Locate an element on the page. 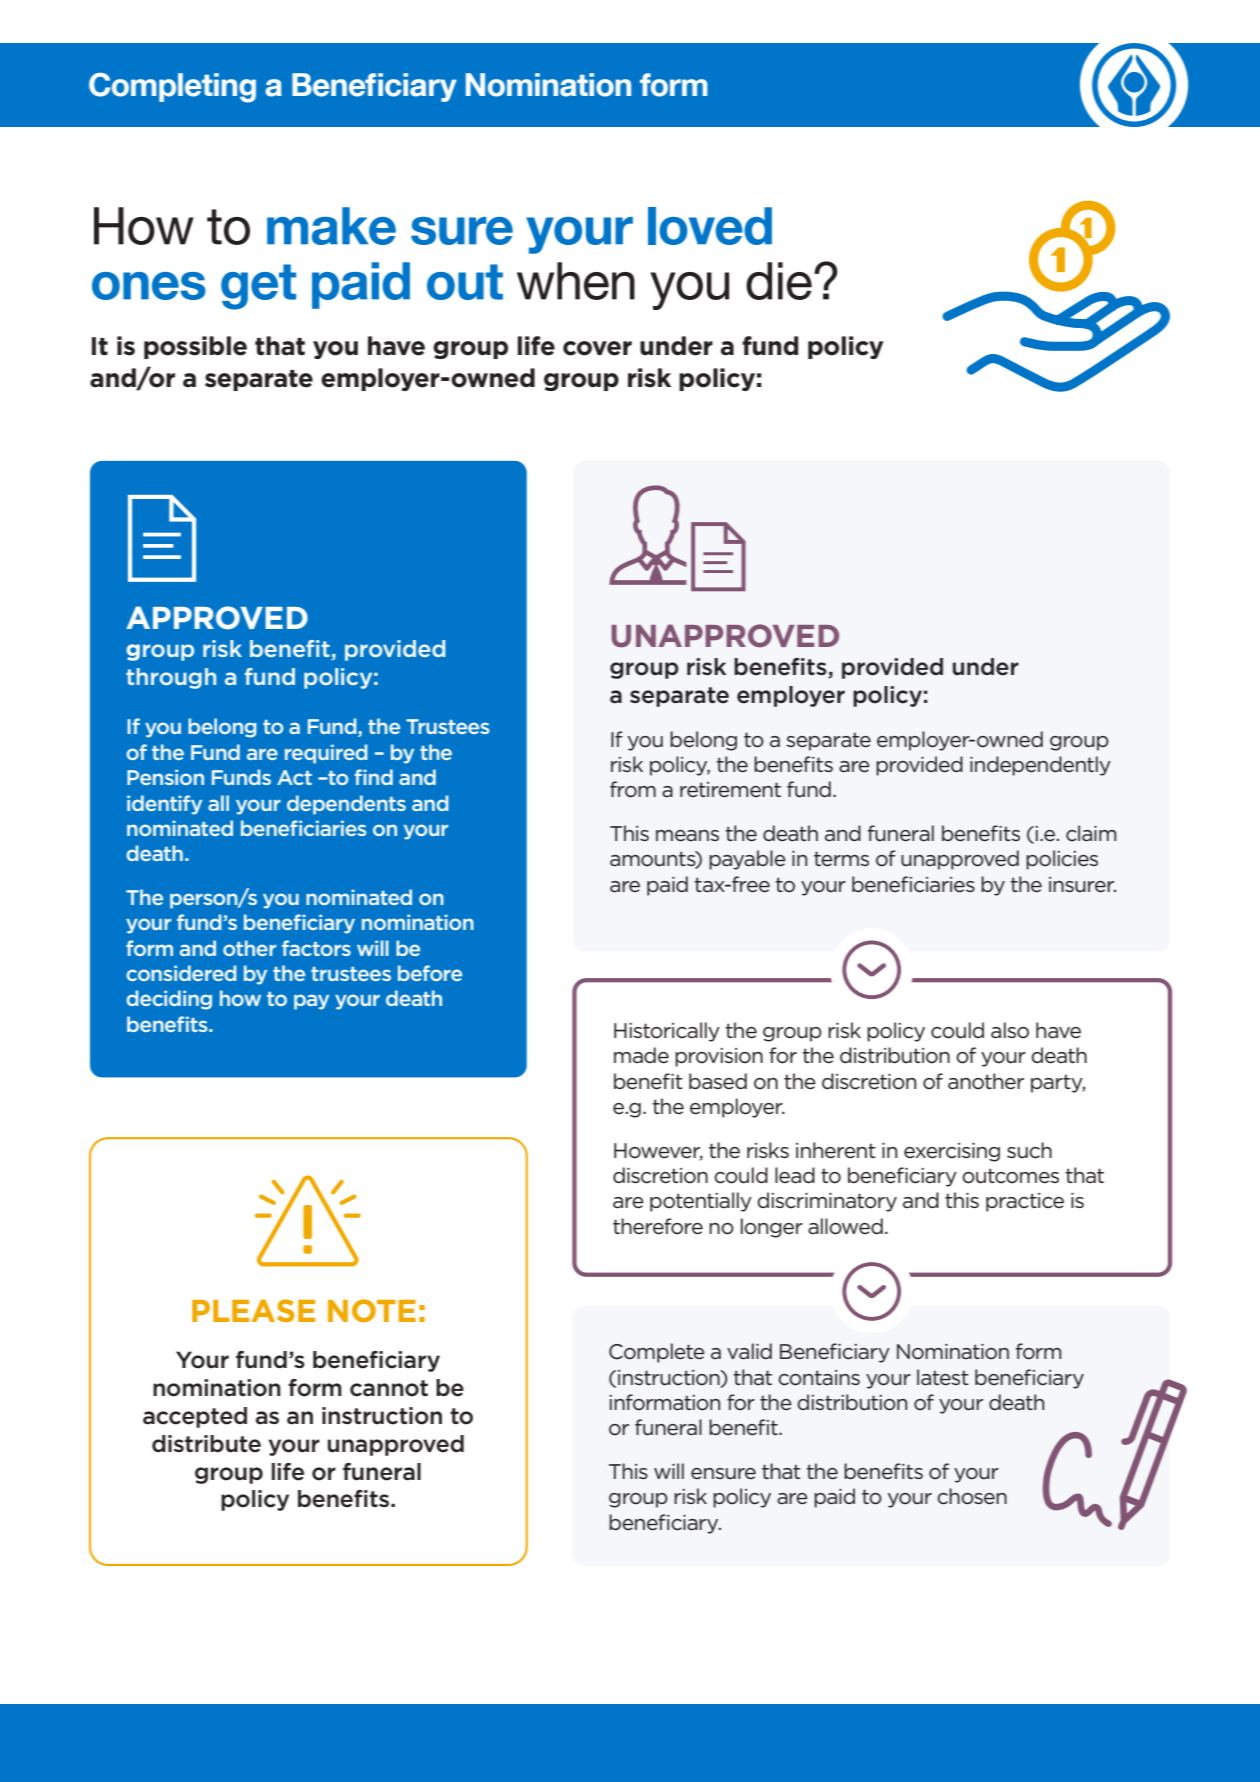 The image size is (1260, 1782). Completing is located at coordinates (172, 88).
